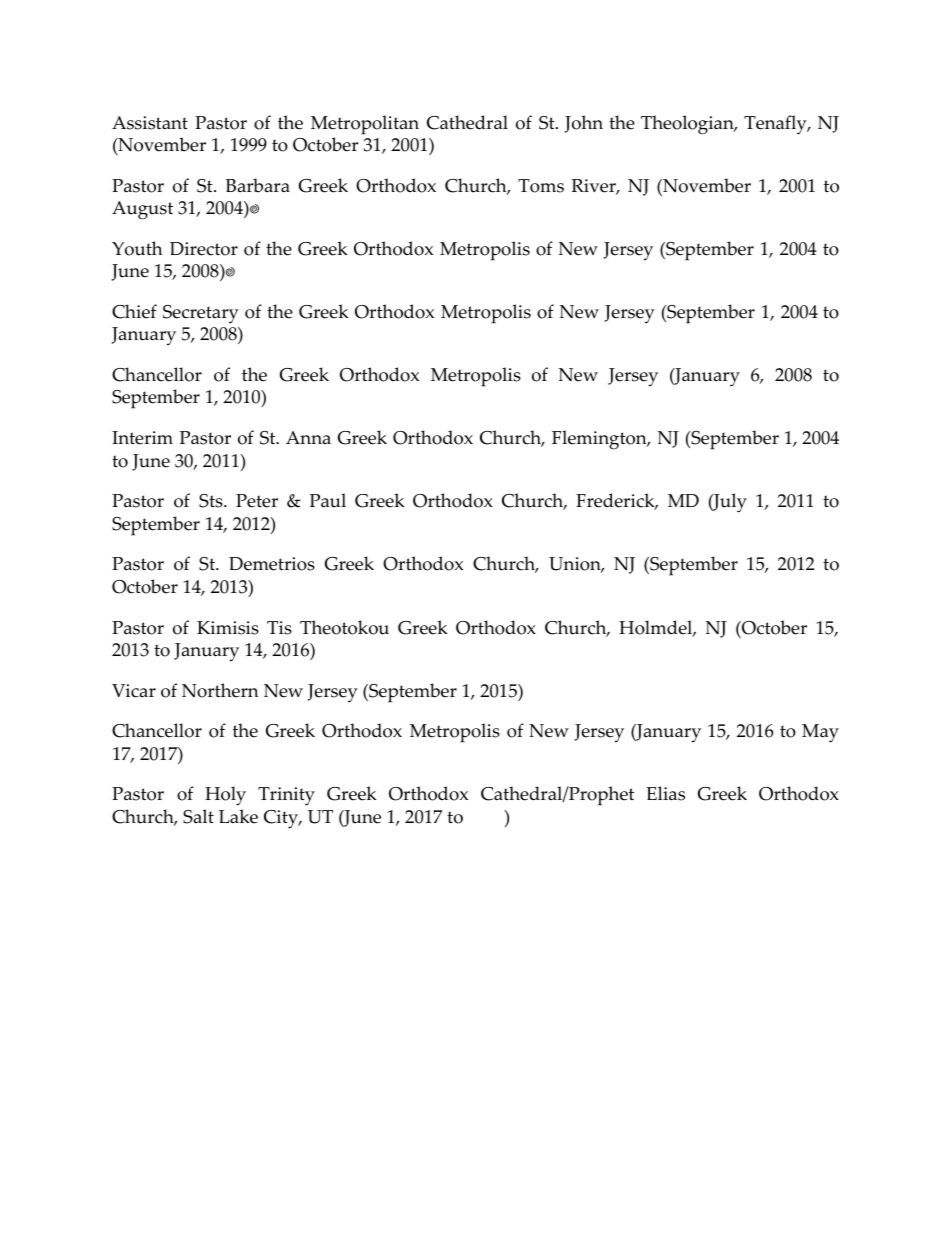 Image resolution: width=952 pixels, height=1233 pixels. What do you see at coordinates (665, 793) in the screenshot?
I see `Elias` at bounding box center [665, 793].
